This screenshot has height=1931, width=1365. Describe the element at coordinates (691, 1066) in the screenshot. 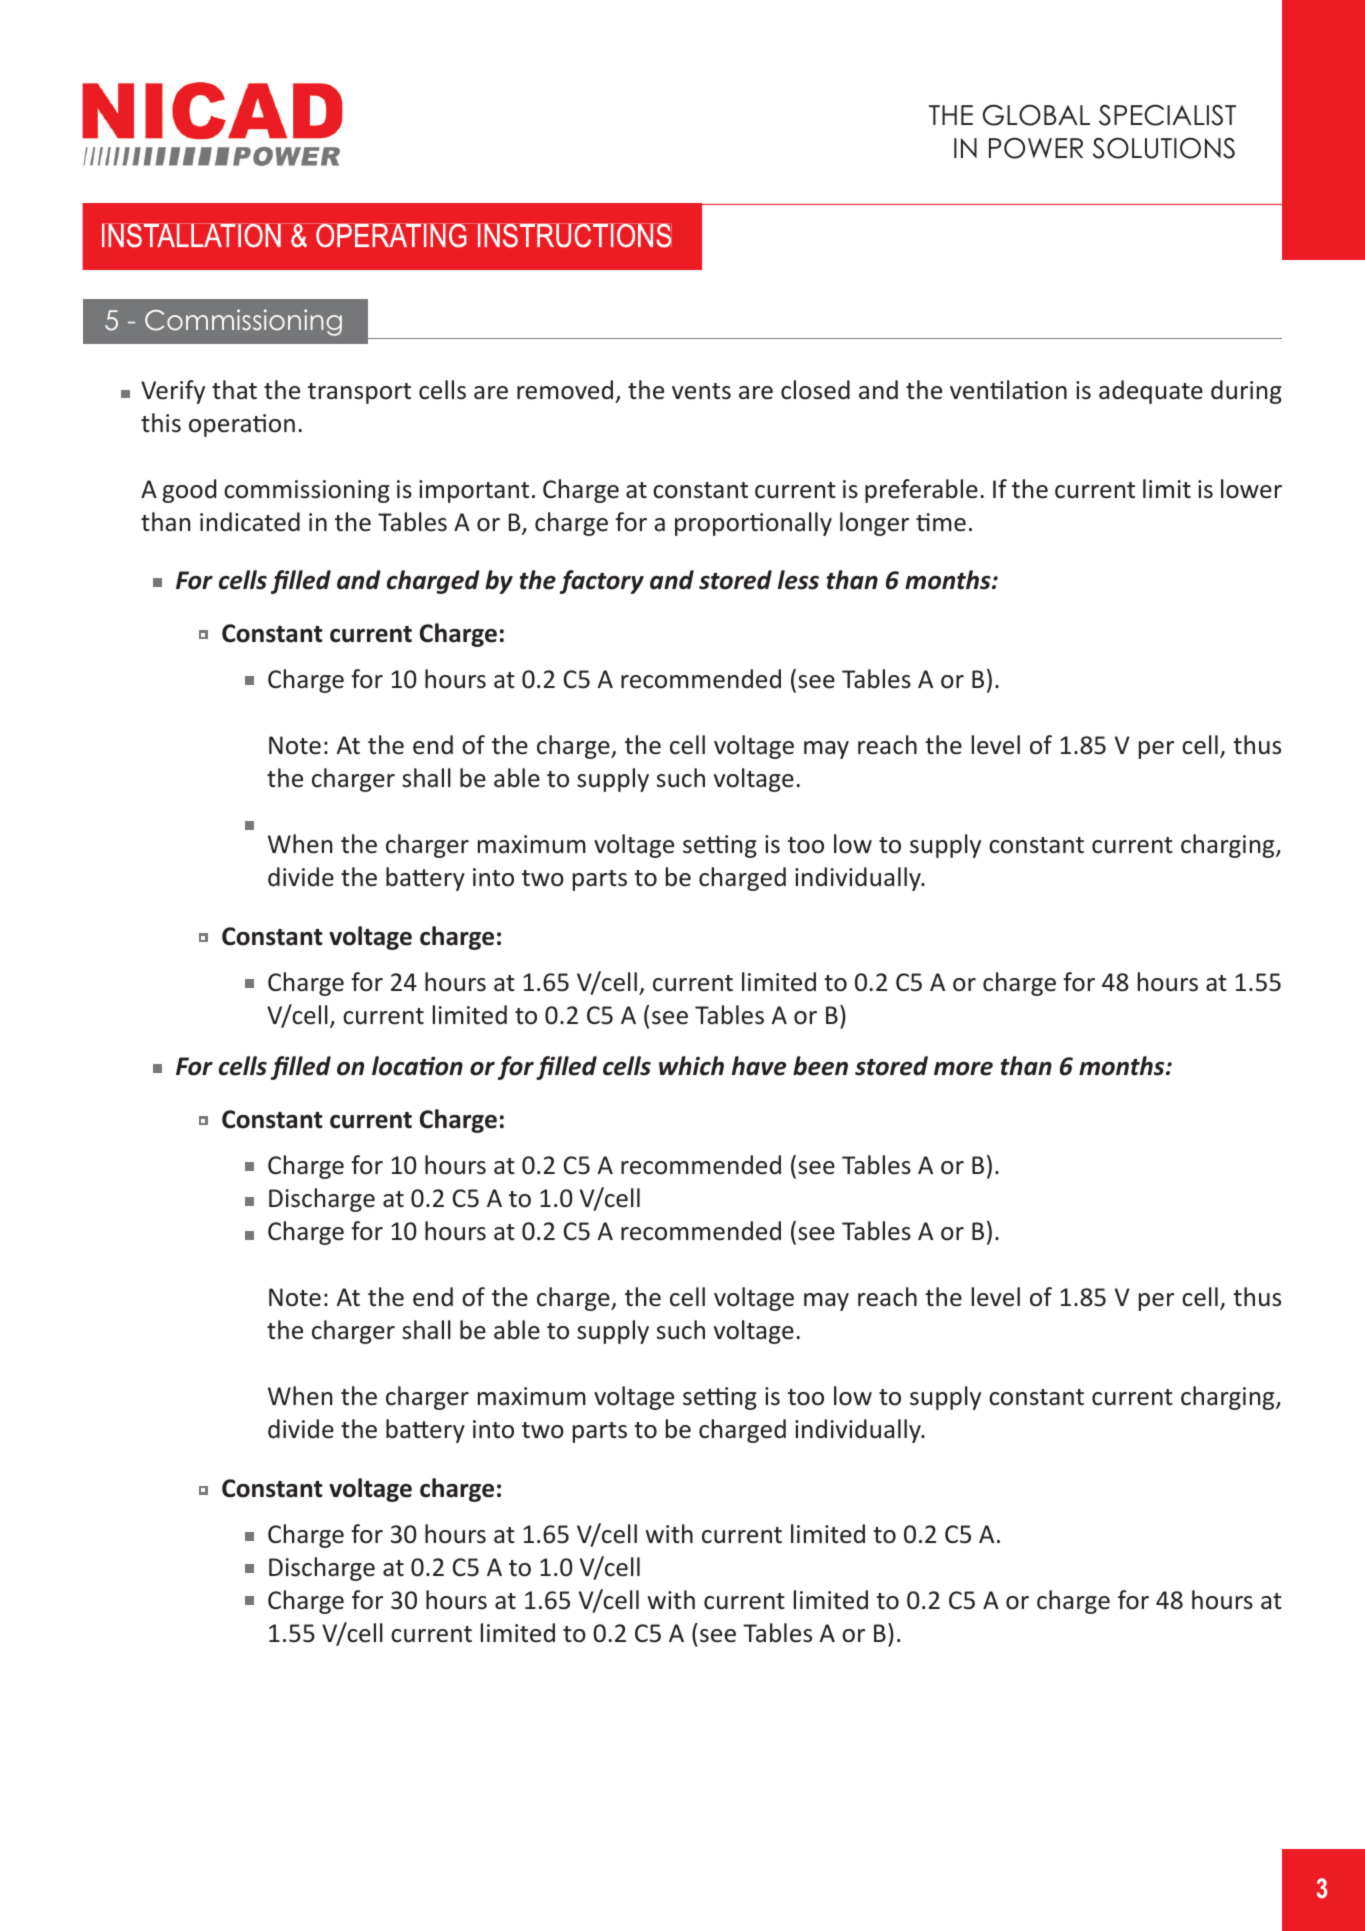

I see `which` at that location.
